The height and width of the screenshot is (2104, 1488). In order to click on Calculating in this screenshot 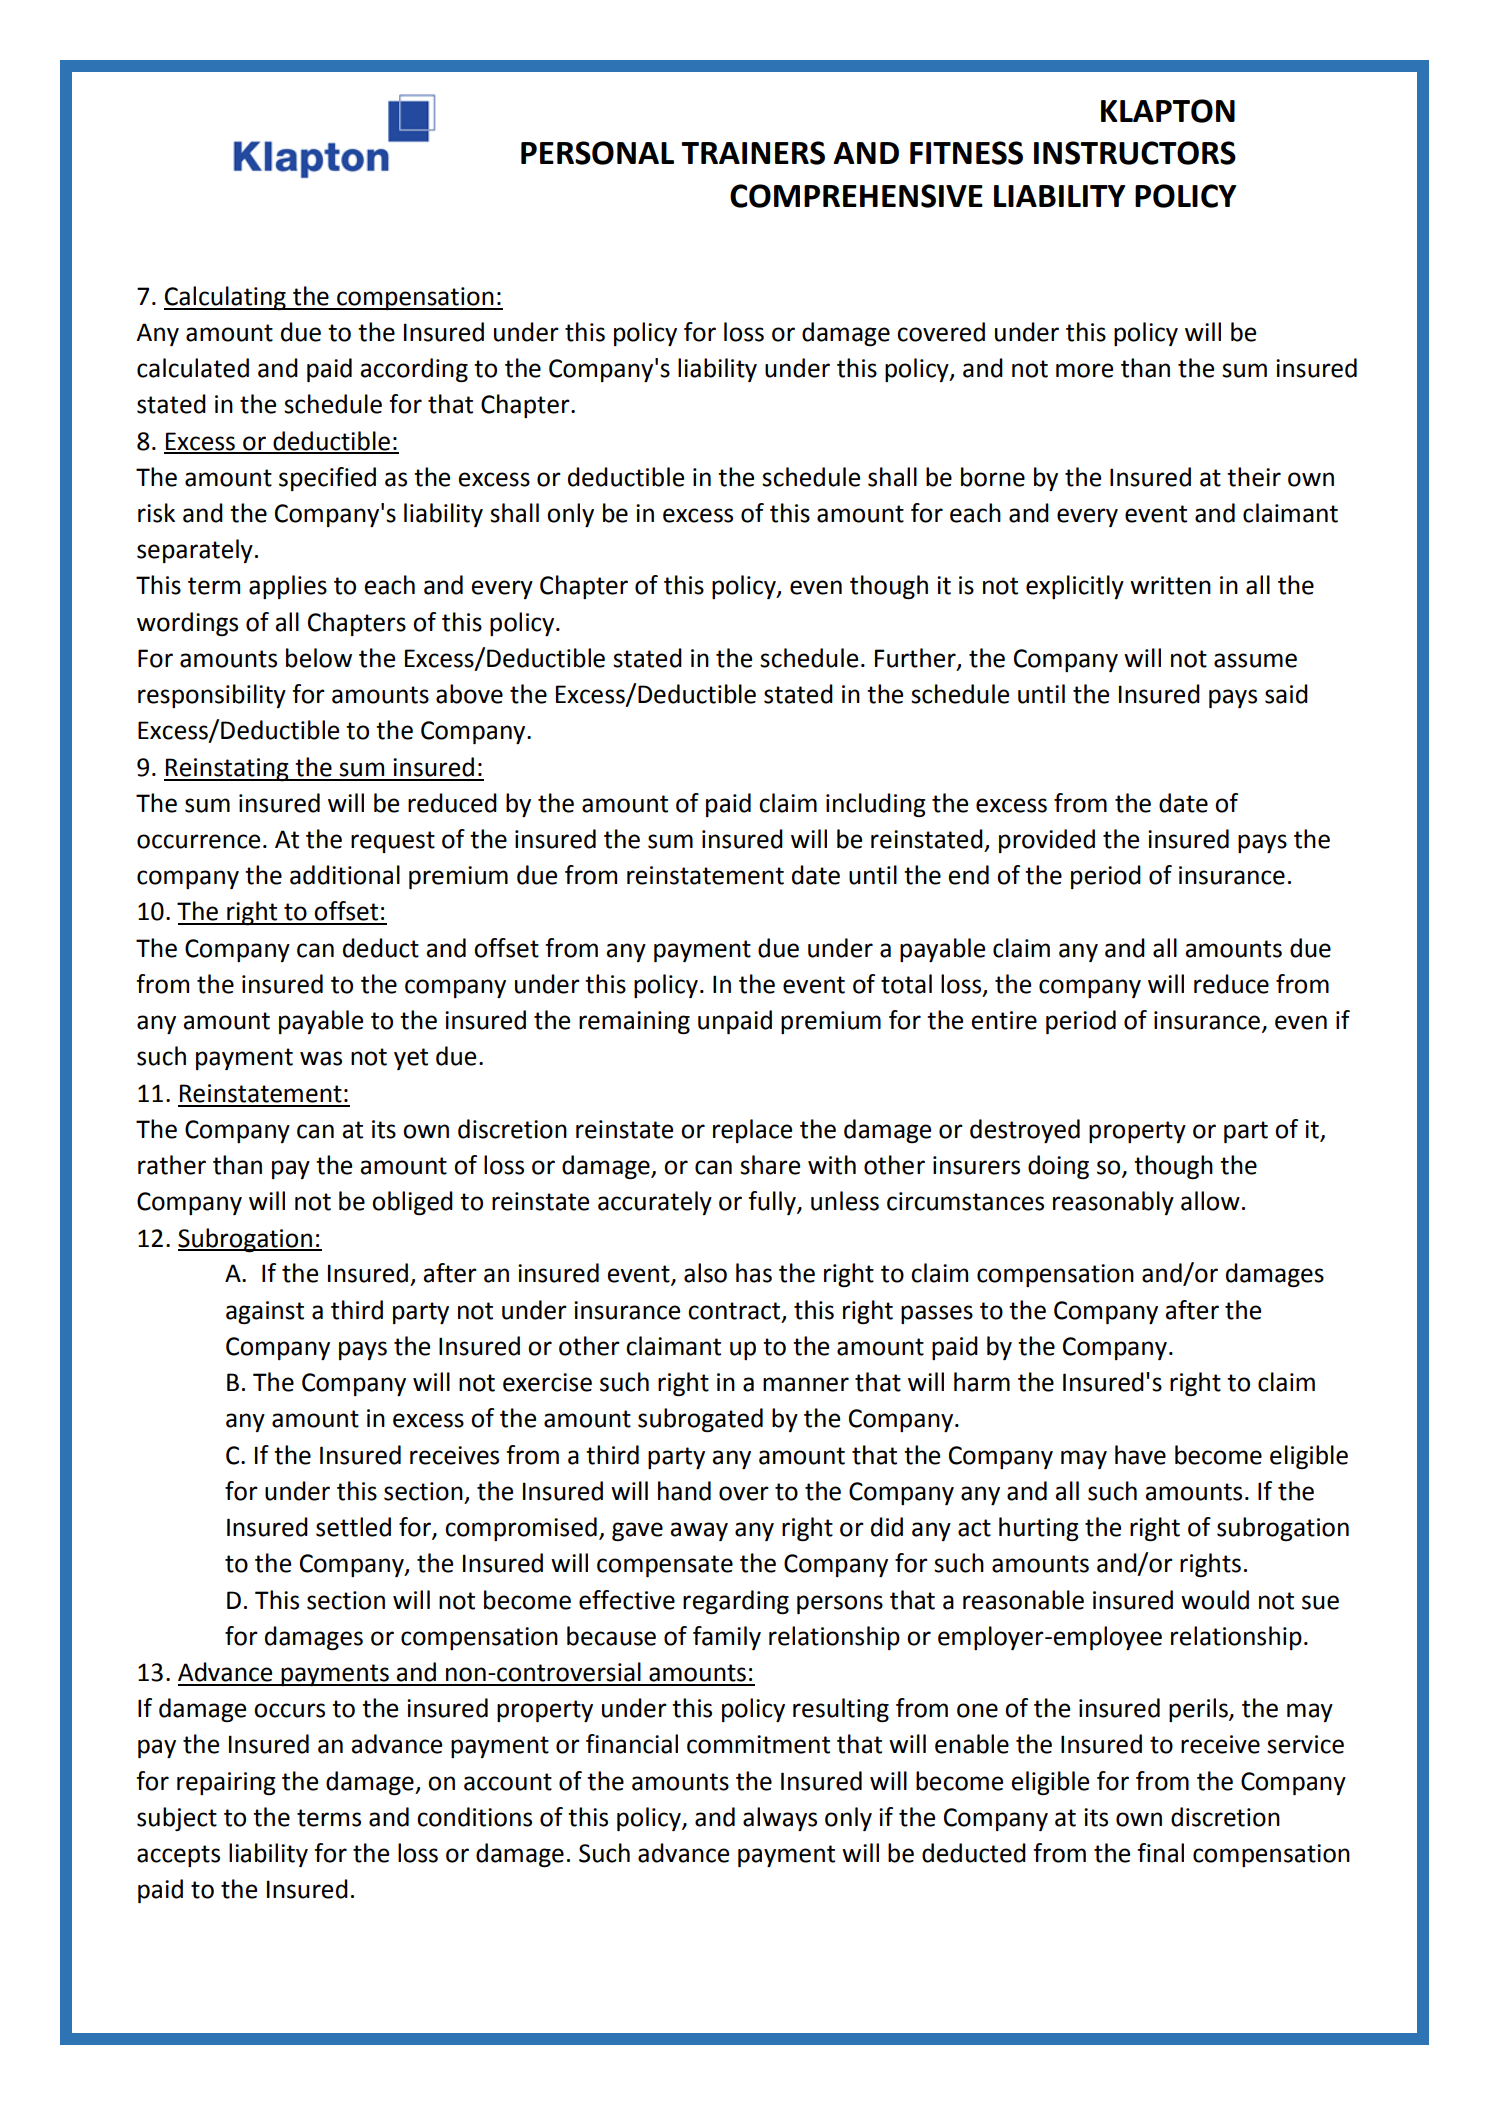, I will do `click(226, 298)`.
